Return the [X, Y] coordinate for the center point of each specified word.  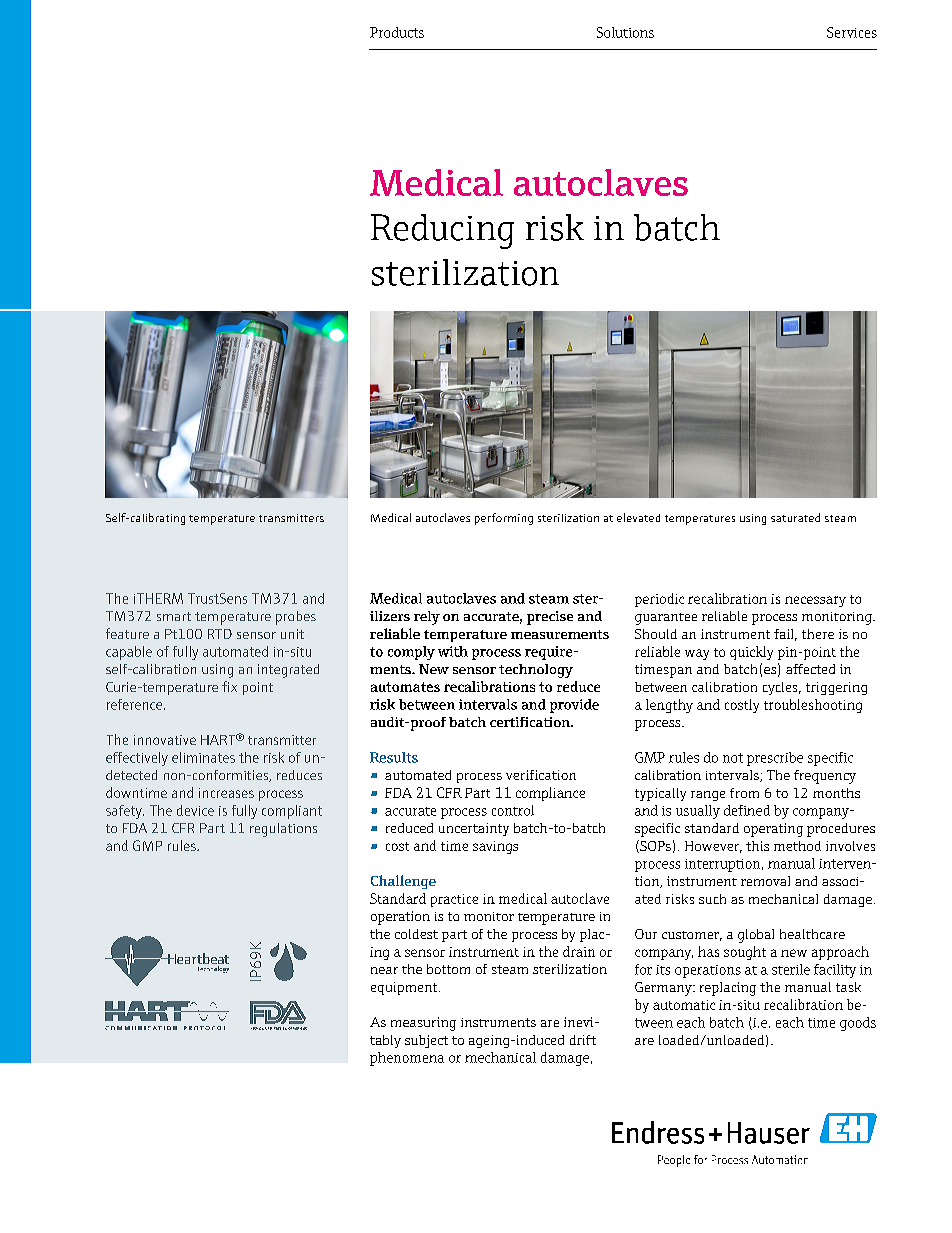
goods [858, 1024]
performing [504, 519]
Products [397, 32]
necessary [815, 601]
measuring [423, 1024]
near [384, 970]
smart [174, 616]
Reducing [442, 231]
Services [852, 32]
